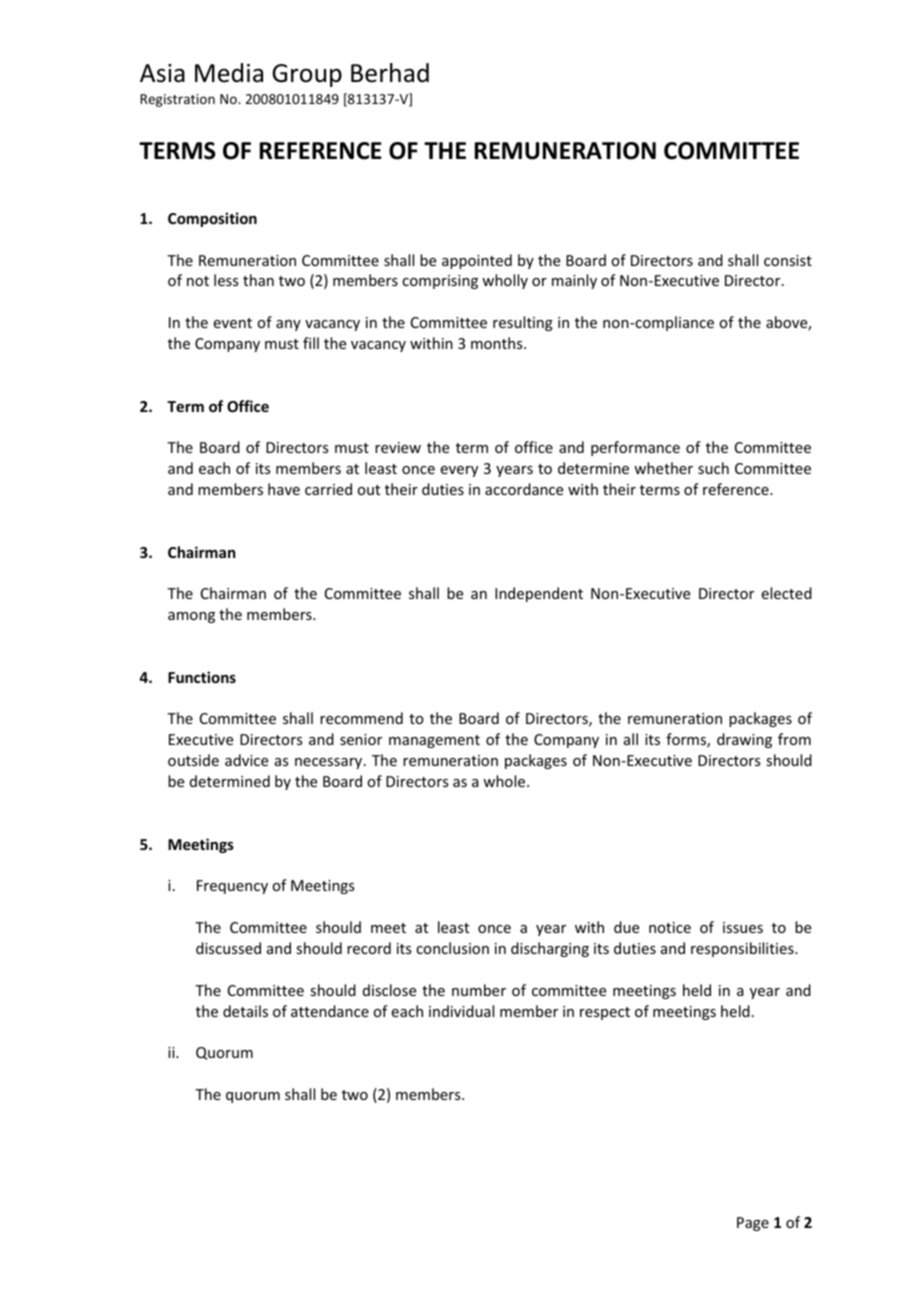 The width and height of the screenshot is (924, 1308). I want to click on Frequency, so click(232, 887).
